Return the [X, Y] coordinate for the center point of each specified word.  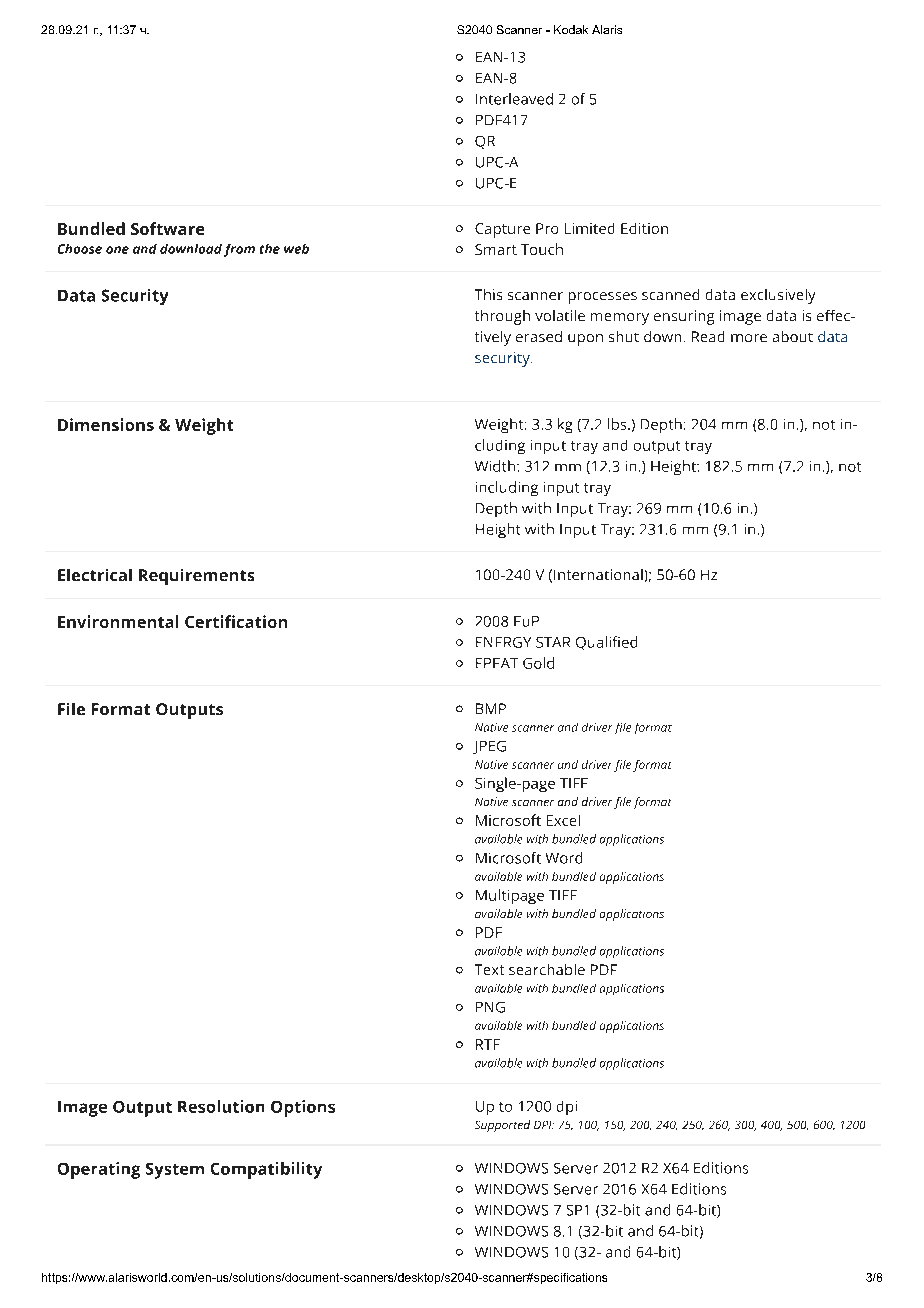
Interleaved [514, 99]
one [117, 250]
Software [167, 228]
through [502, 317]
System [175, 1171]
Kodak [571, 29]
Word [564, 858]
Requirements [196, 577]
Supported [502, 1126]
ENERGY [503, 642]
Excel [563, 820]
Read [708, 336]
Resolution [221, 1106]
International [598, 574]
